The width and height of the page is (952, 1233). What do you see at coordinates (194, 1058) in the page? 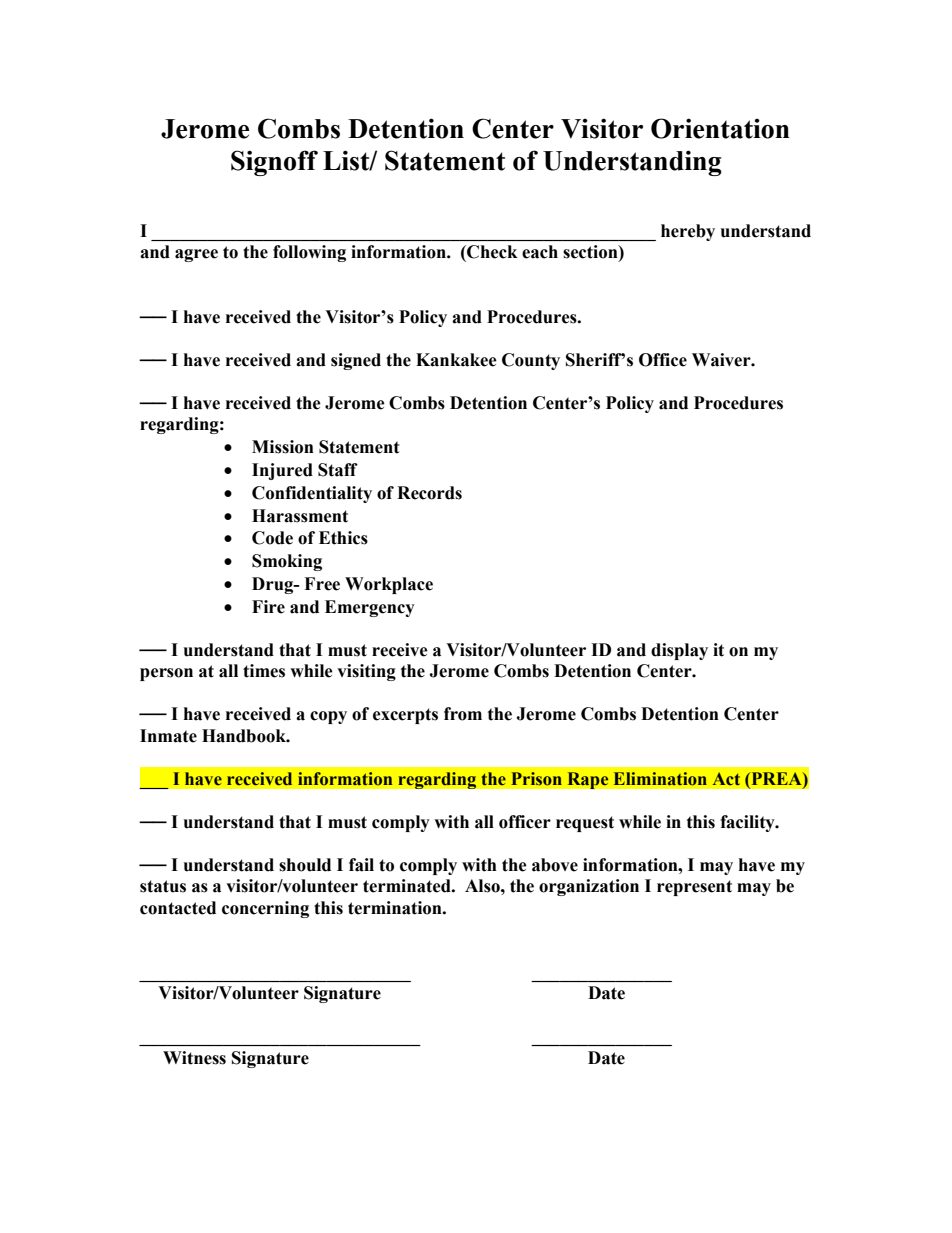
I see `Witness` at bounding box center [194, 1058].
